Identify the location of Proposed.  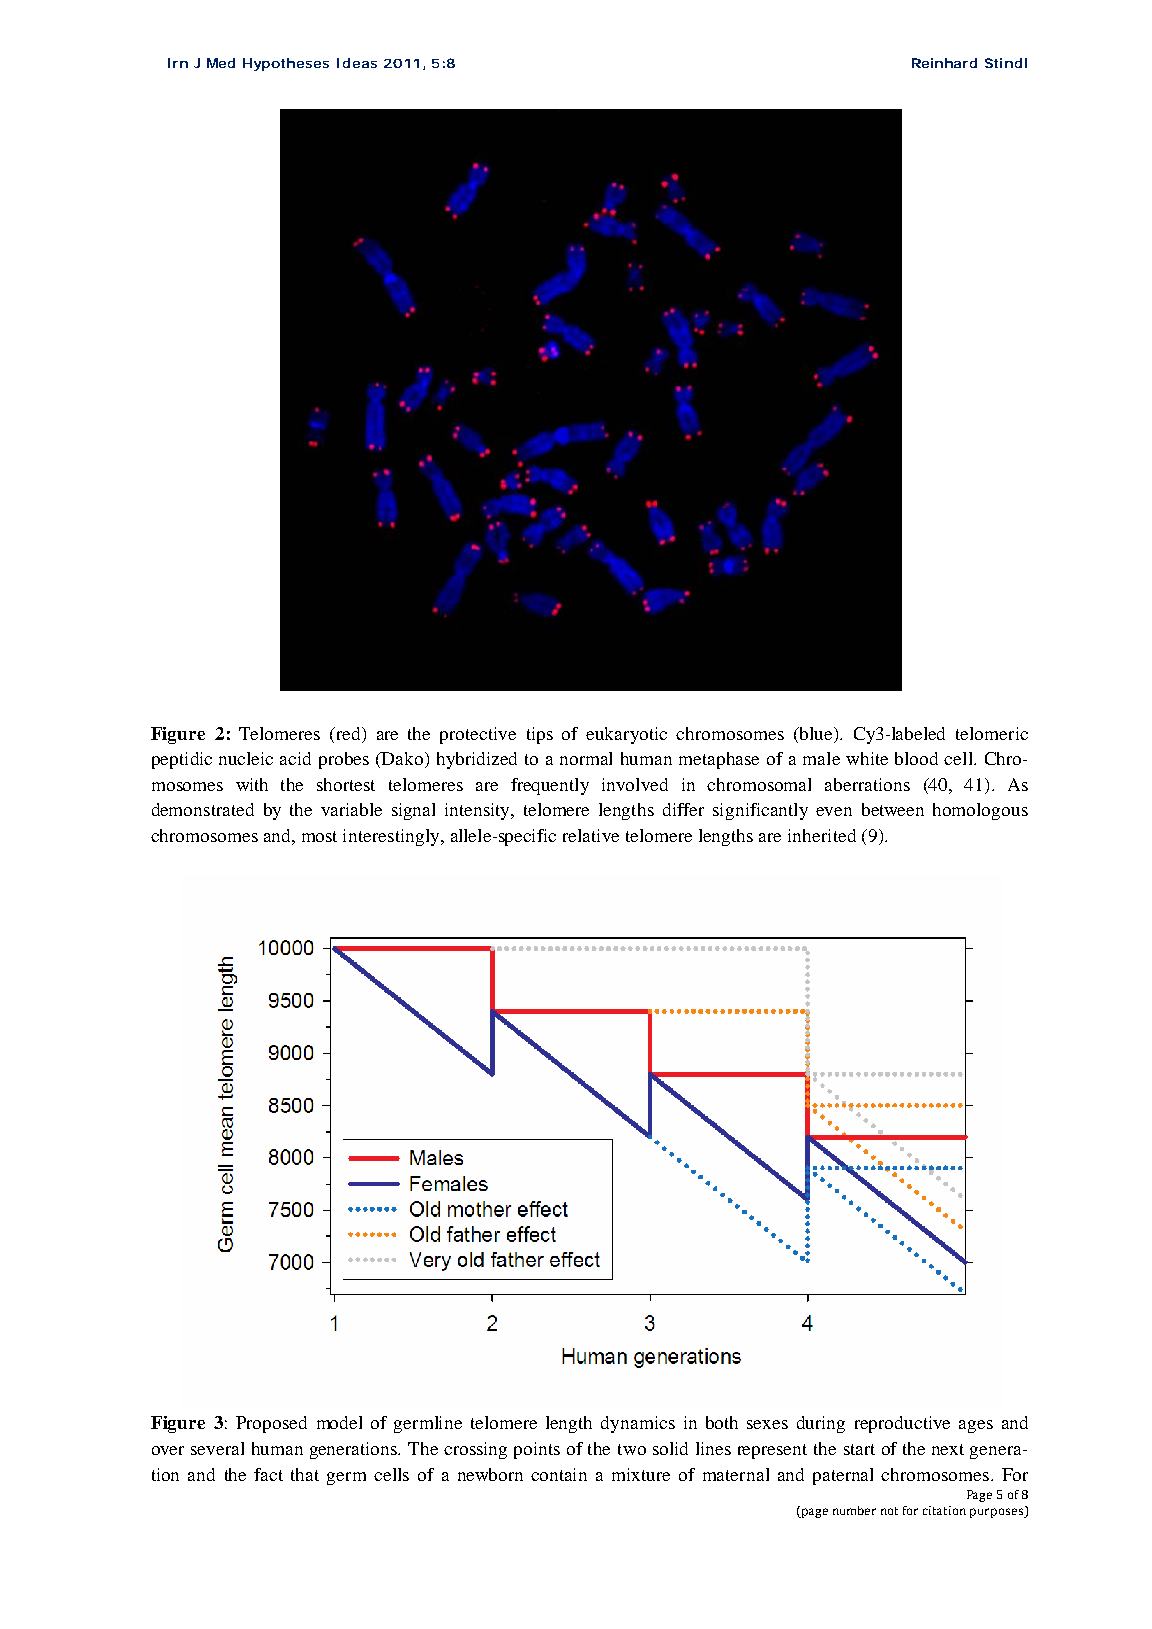
(271, 1424).
